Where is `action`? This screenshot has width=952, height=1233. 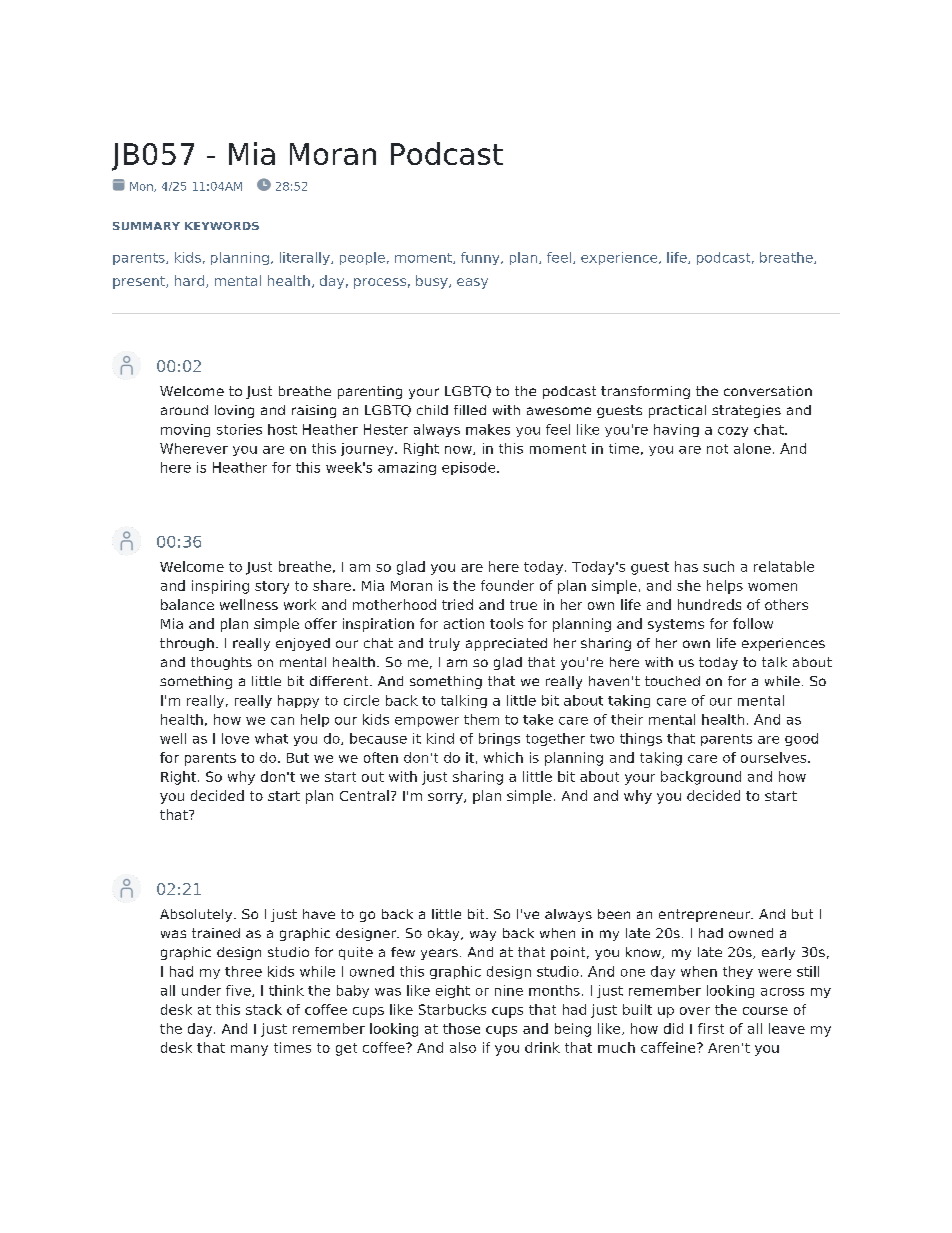 action is located at coordinates (464, 623).
